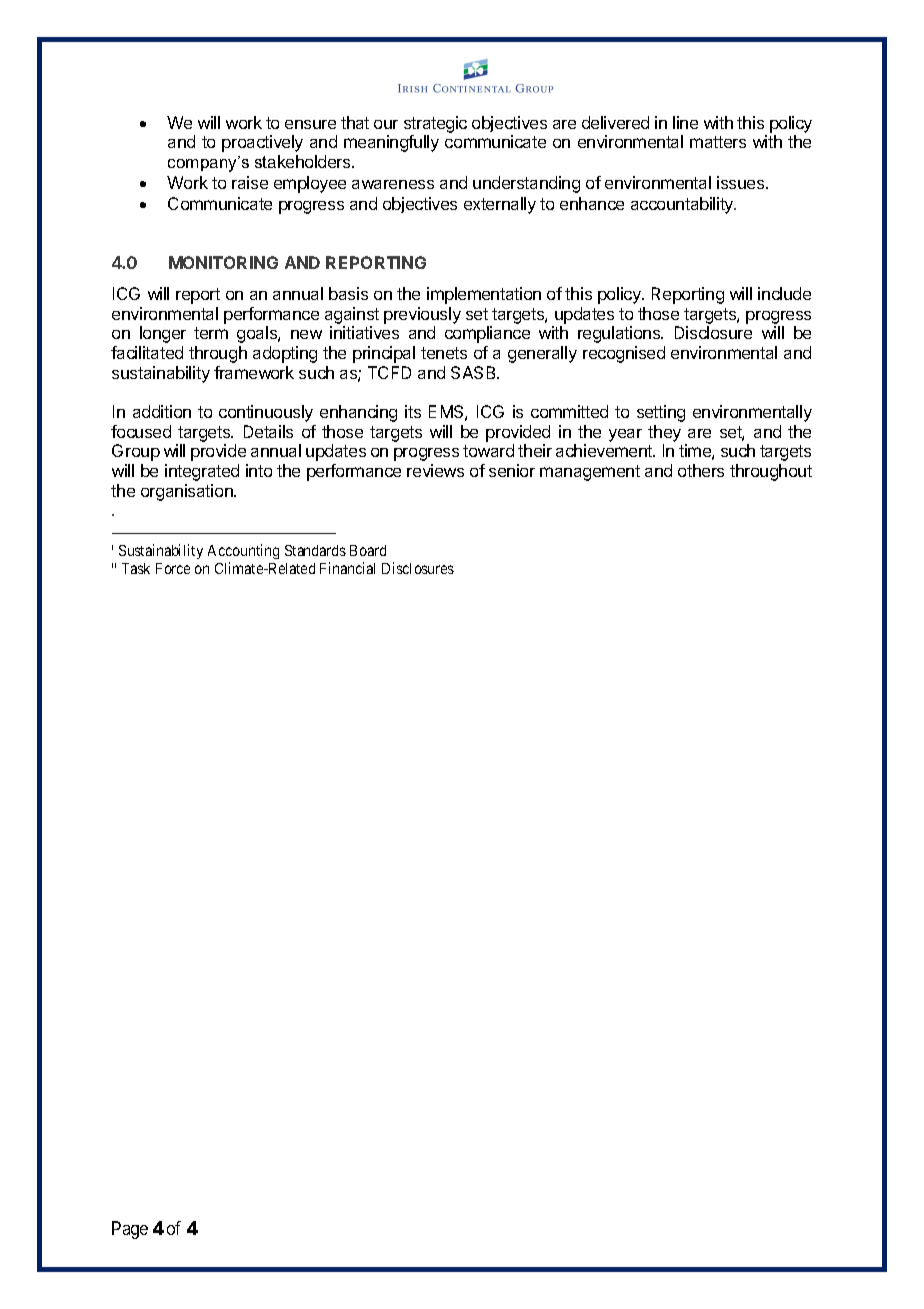 This image has width=924, height=1309. I want to click on strategic, so click(435, 126).
